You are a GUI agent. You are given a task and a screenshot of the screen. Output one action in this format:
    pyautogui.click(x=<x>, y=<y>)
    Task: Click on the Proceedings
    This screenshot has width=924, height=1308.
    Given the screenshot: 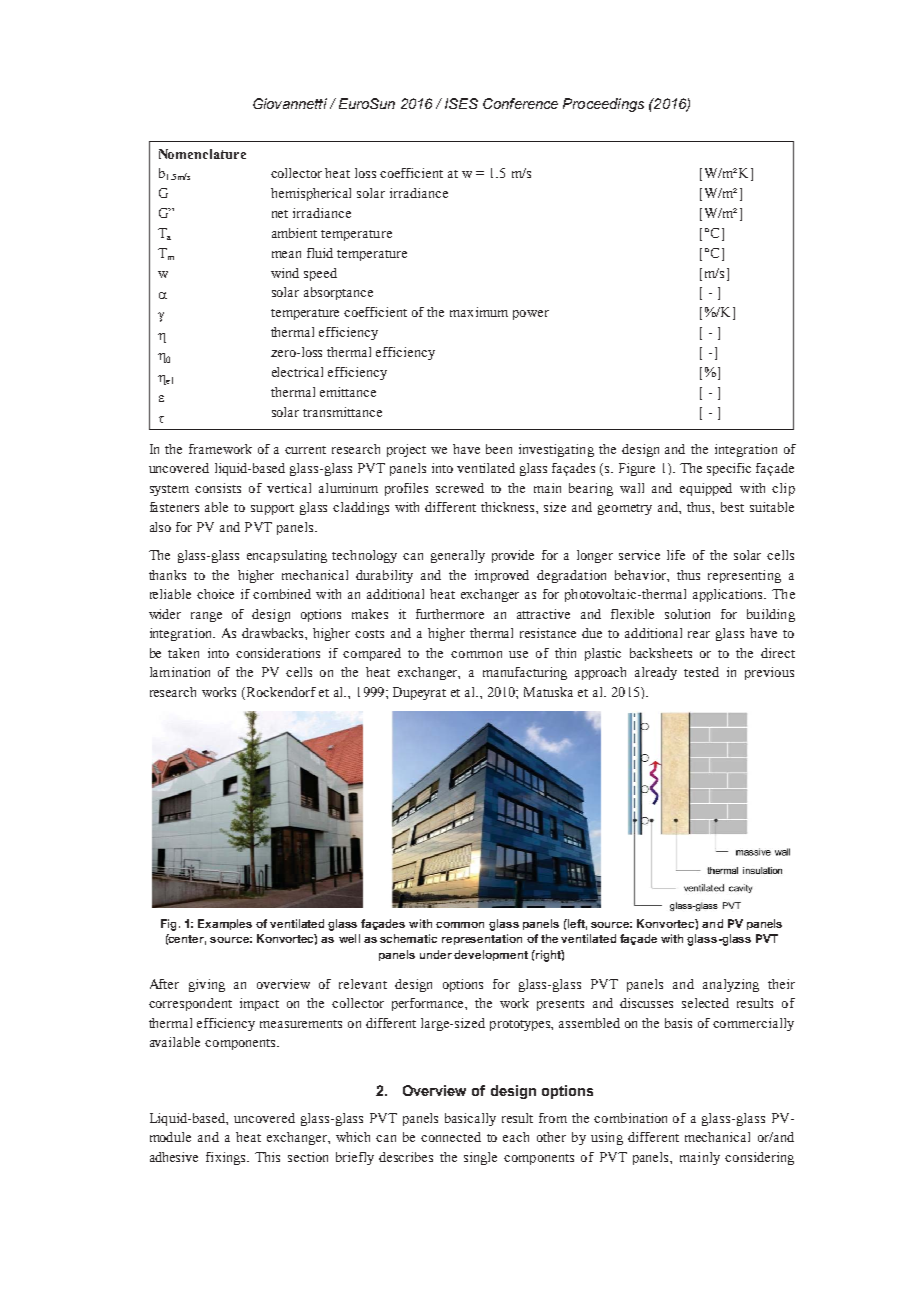 What is the action you would take?
    pyautogui.click(x=603, y=105)
